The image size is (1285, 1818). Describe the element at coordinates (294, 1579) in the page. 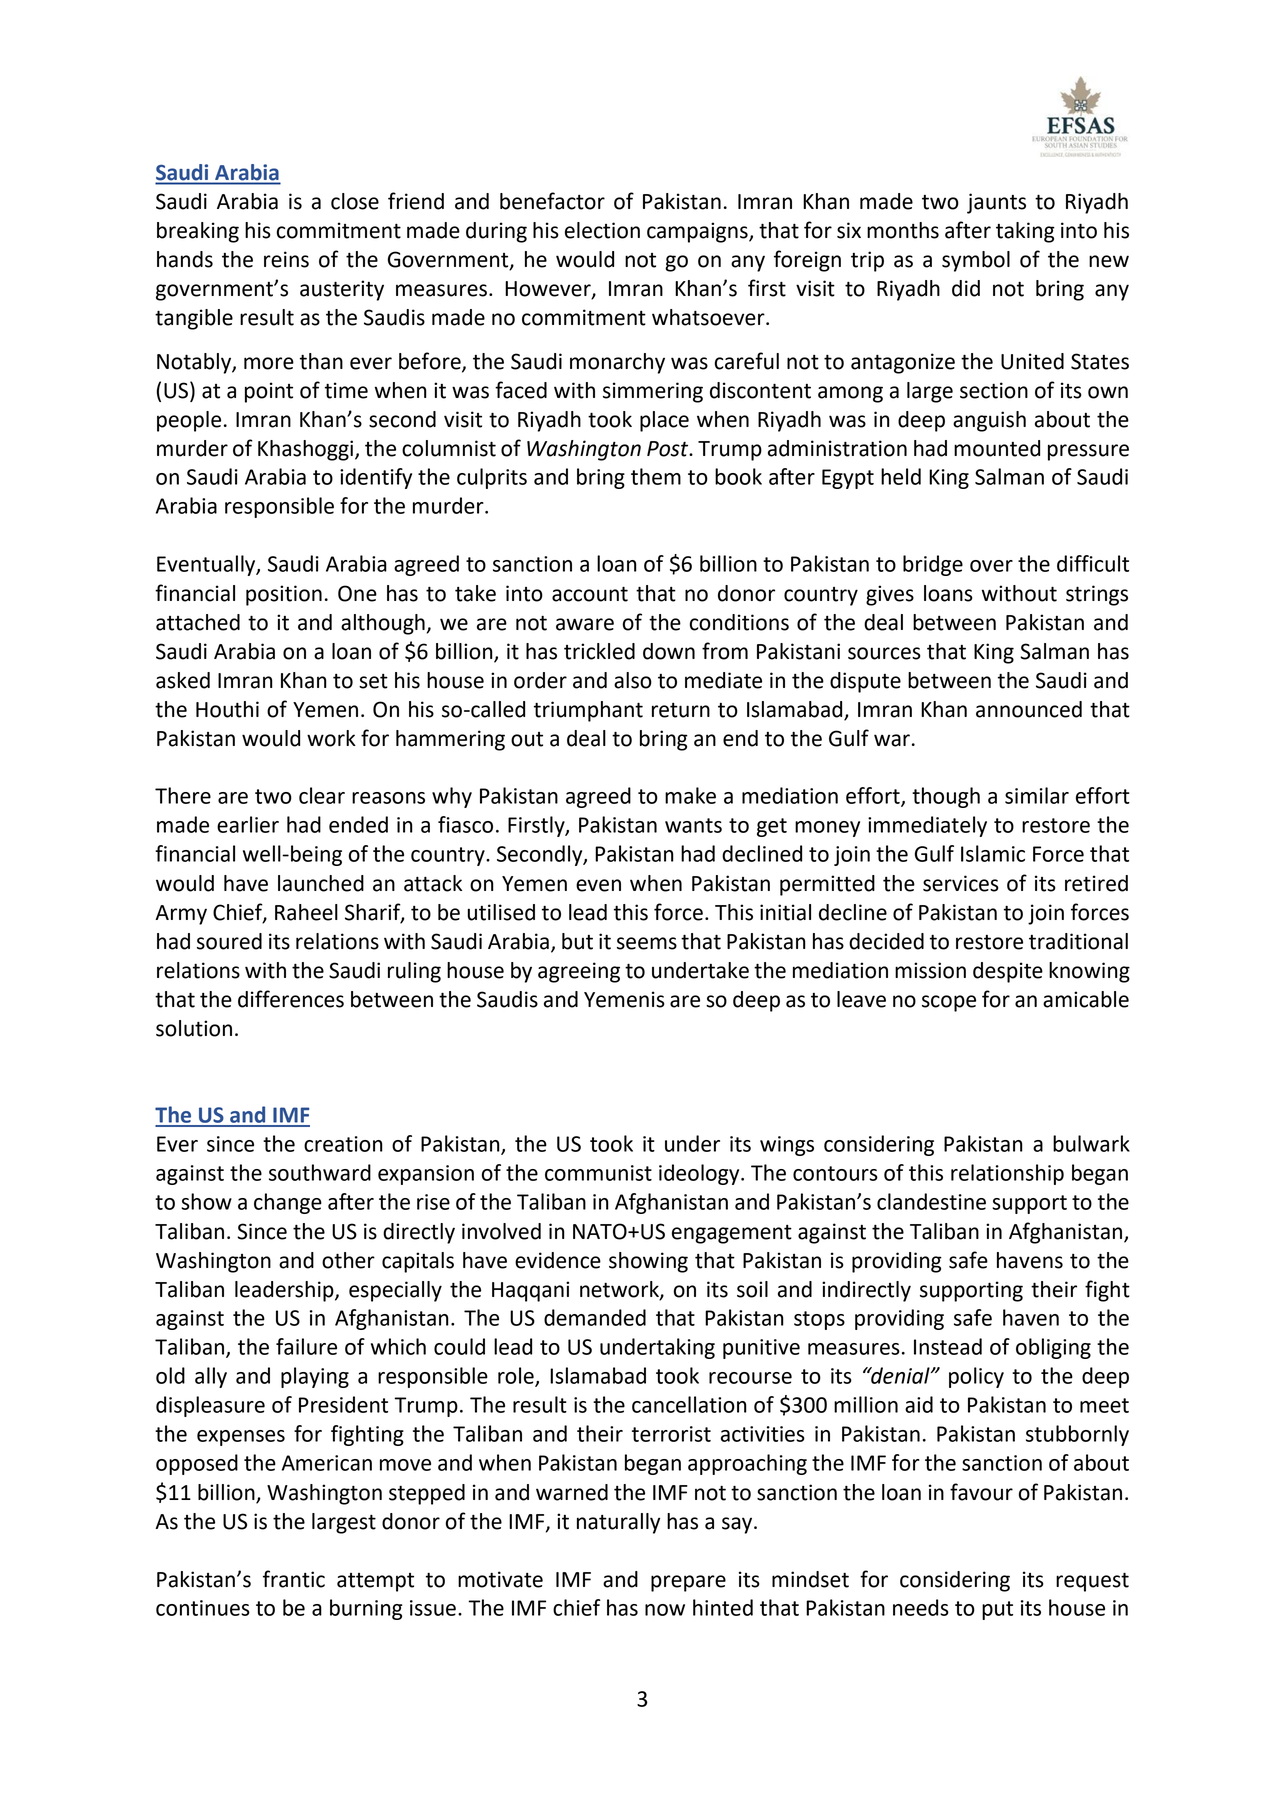

I see `frantic` at that location.
